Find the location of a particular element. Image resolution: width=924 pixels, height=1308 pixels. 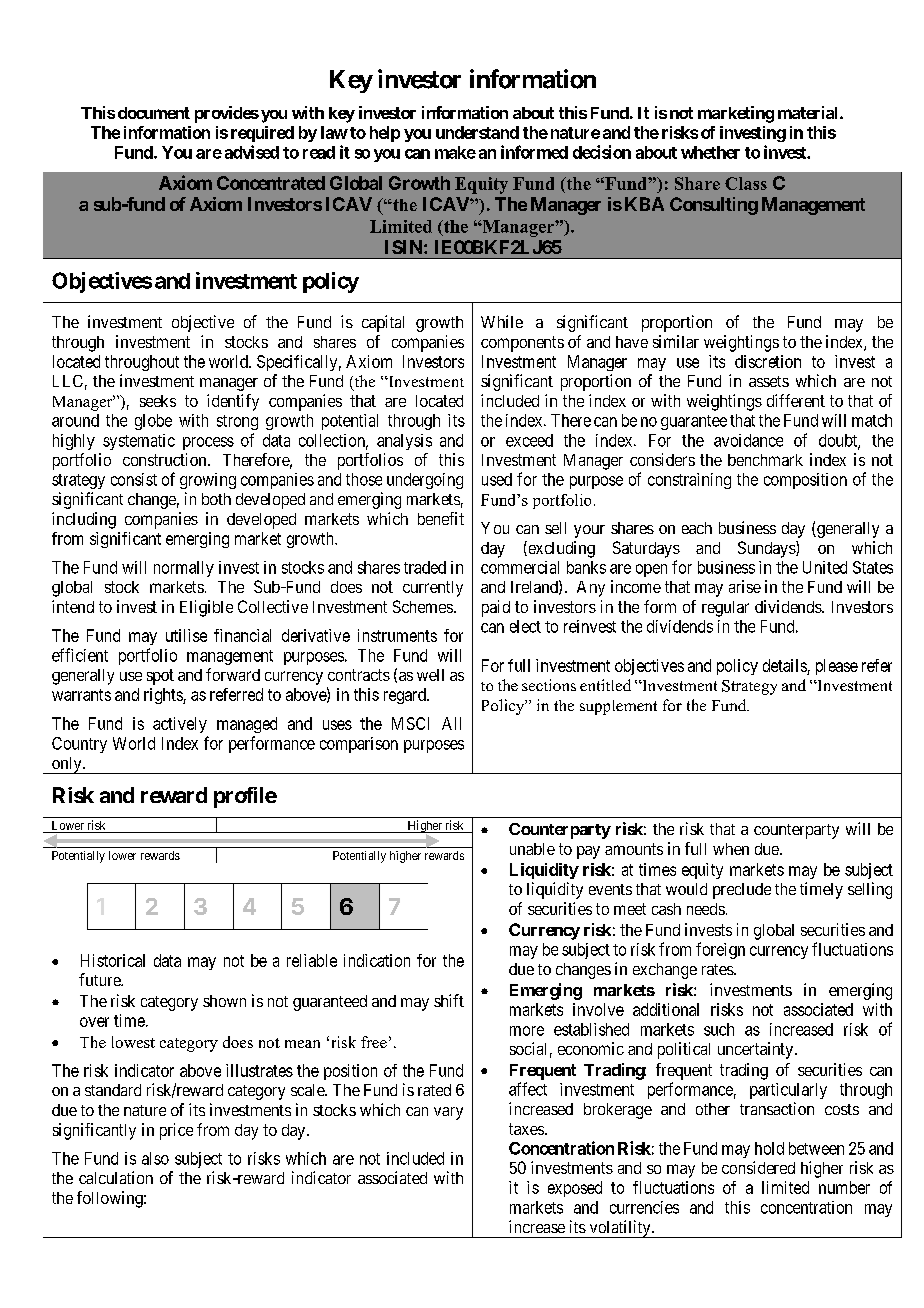

exposed is located at coordinates (575, 1189).
